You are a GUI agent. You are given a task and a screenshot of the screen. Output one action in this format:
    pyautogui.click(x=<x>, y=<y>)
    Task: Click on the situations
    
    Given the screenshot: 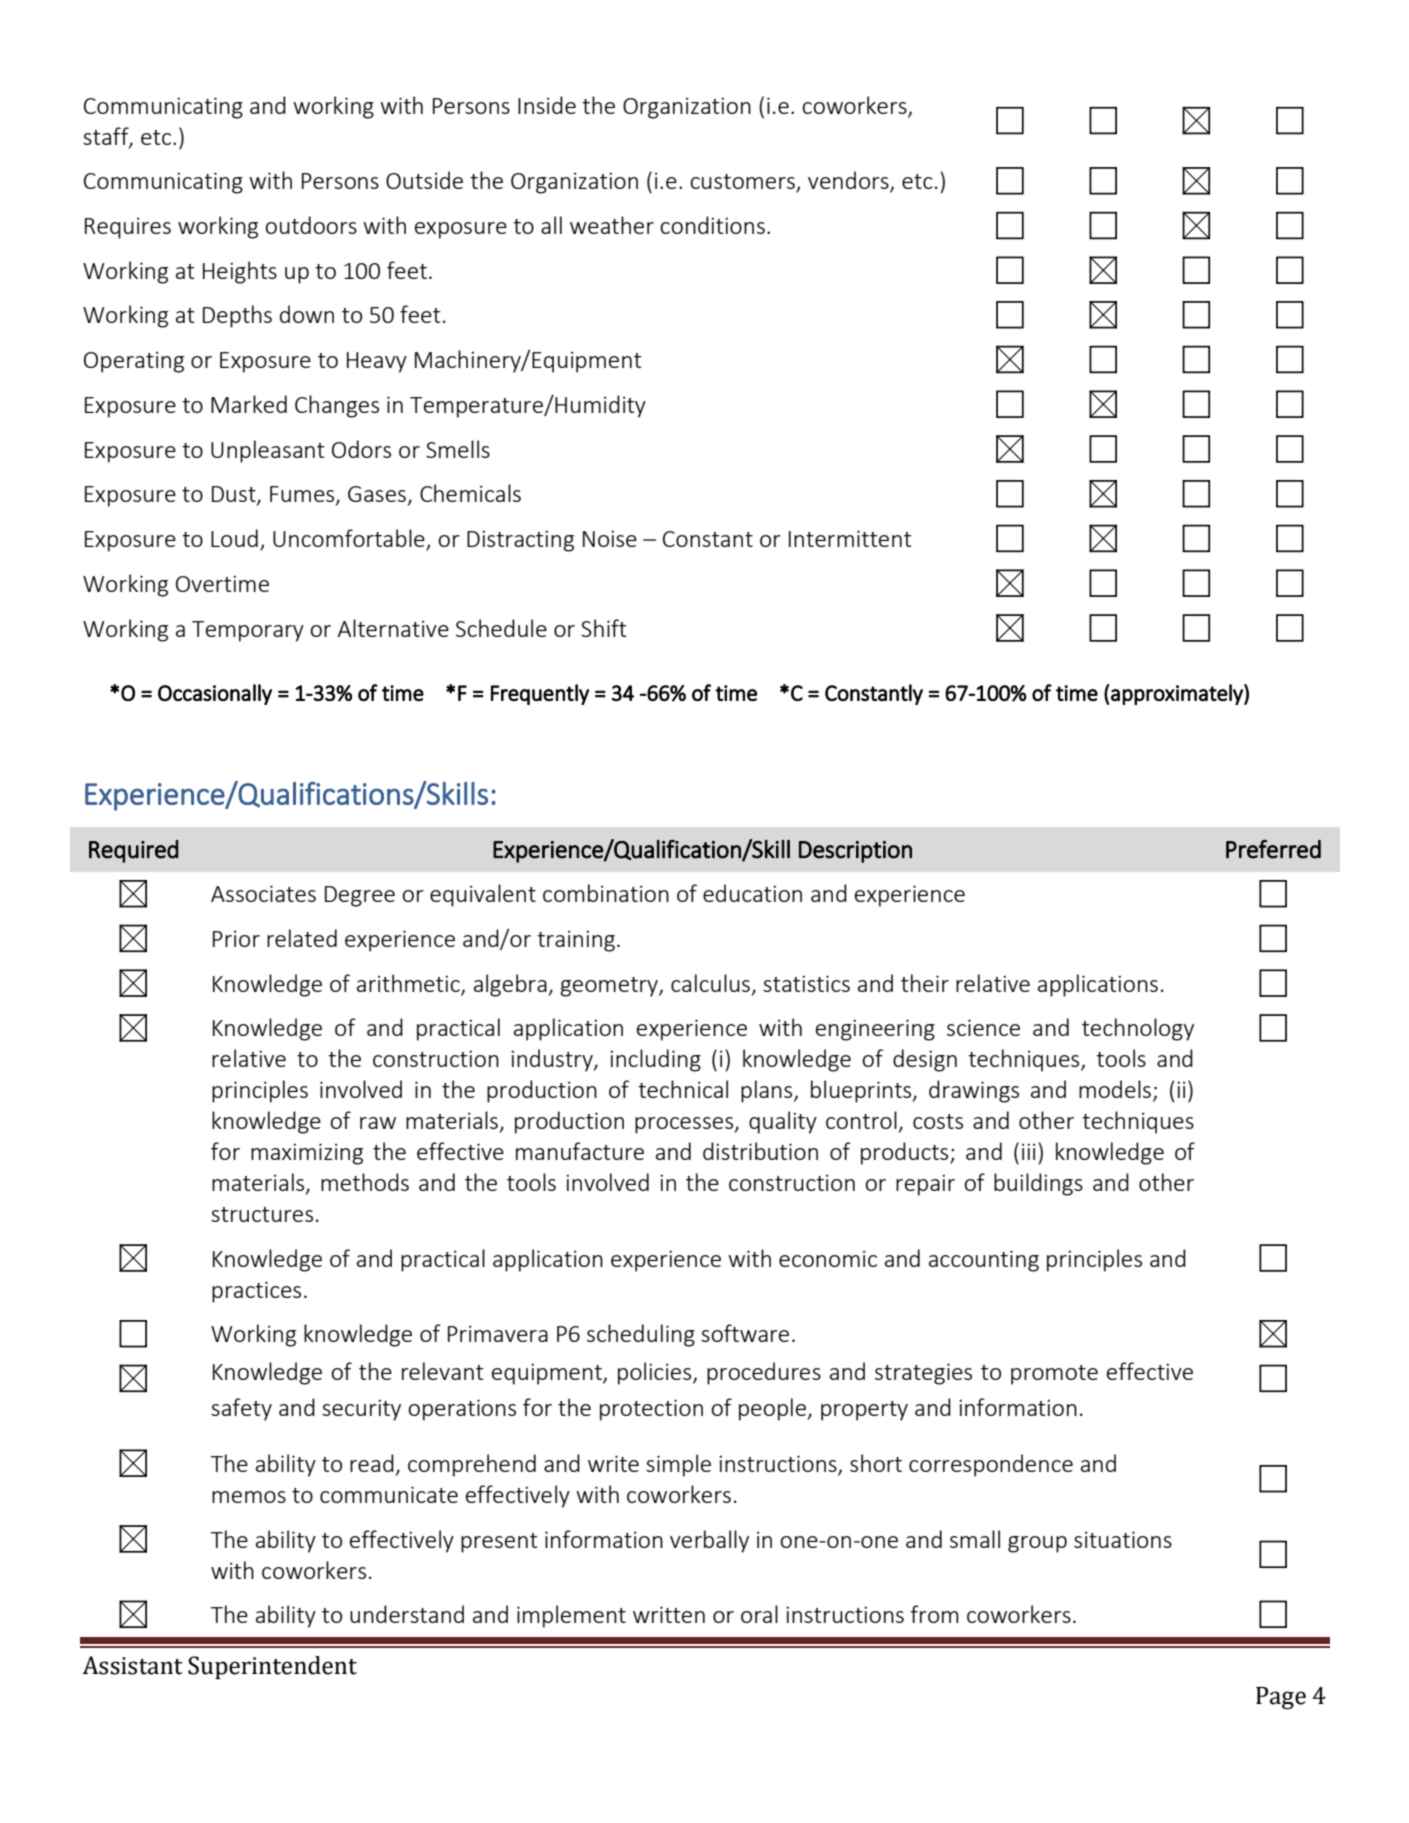 What is the action you would take?
    pyautogui.click(x=1123, y=1539)
